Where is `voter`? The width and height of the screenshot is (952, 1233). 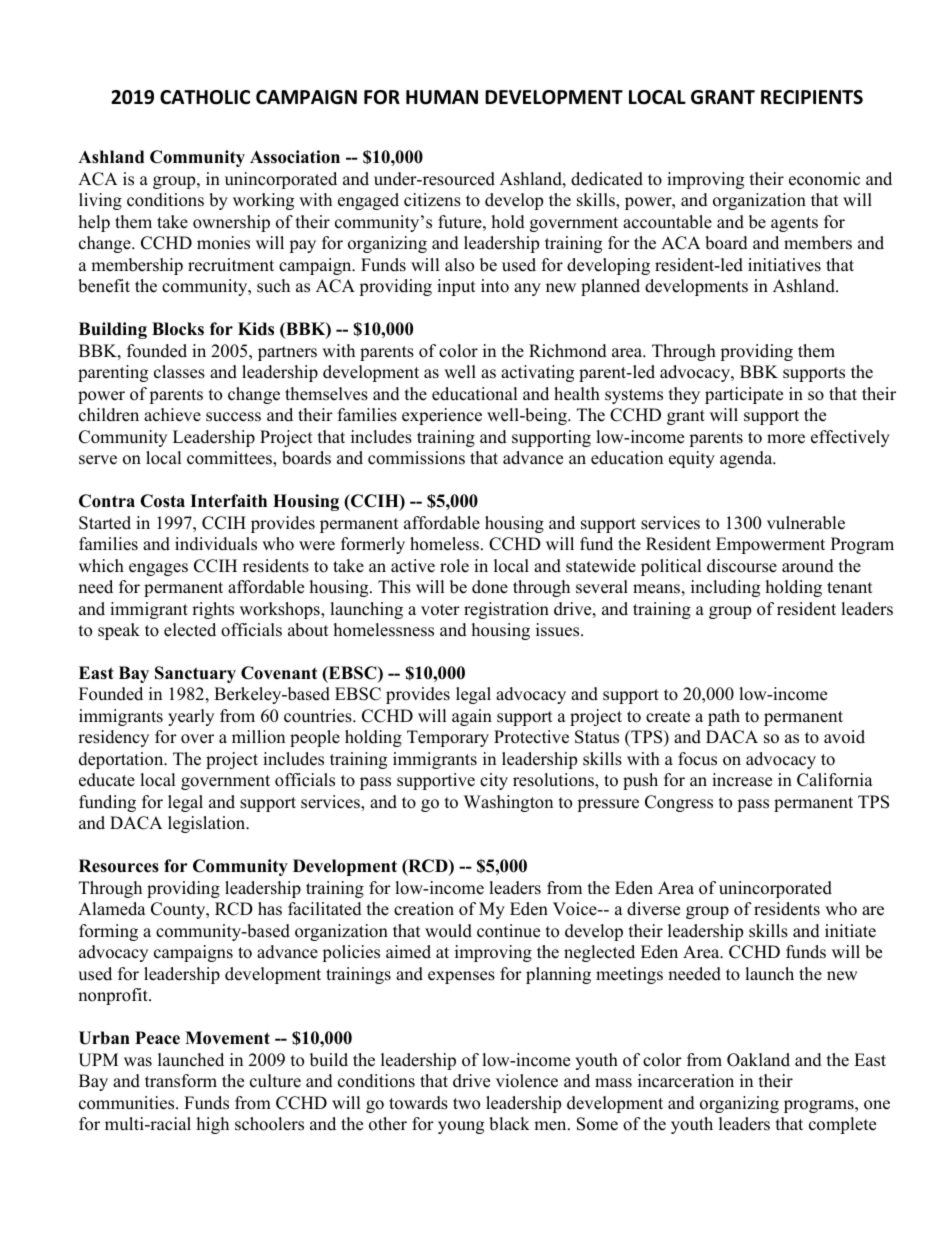 voter is located at coordinates (440, 610).
